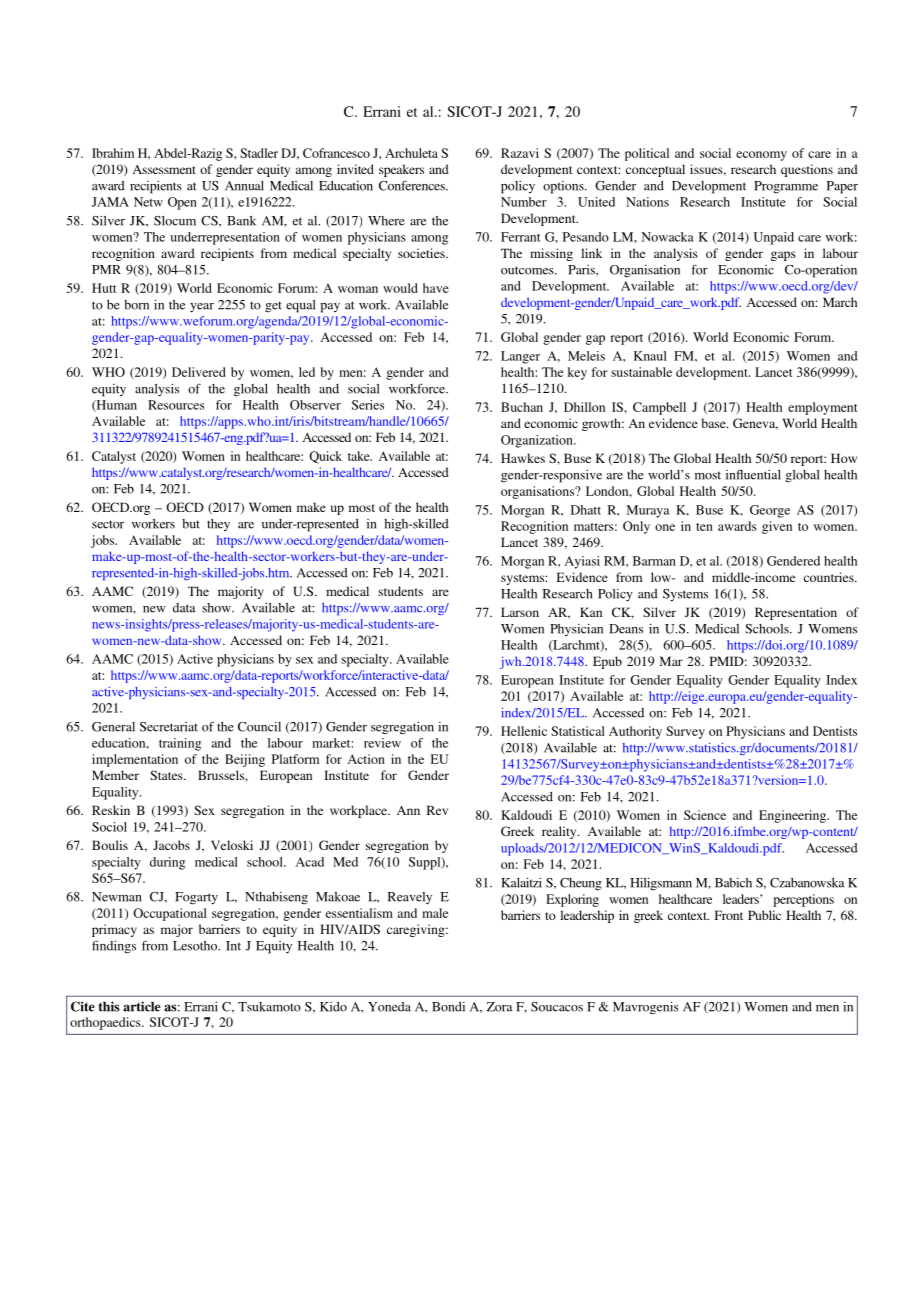 The width and height of the page is (924, 1309). I want to click on Secretariat, so click(169, 727).
